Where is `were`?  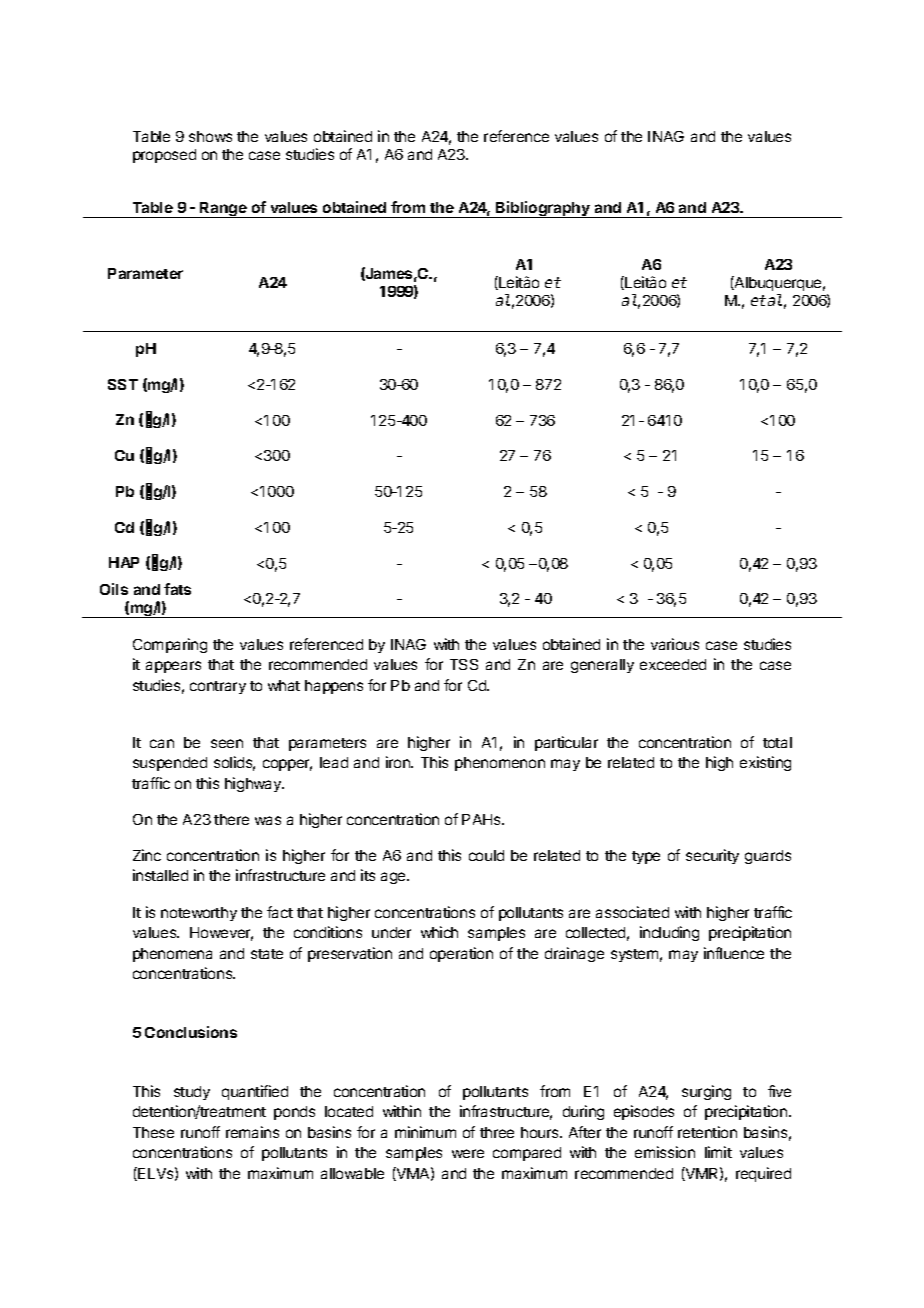
were is located at coordinates (468, 1153).
